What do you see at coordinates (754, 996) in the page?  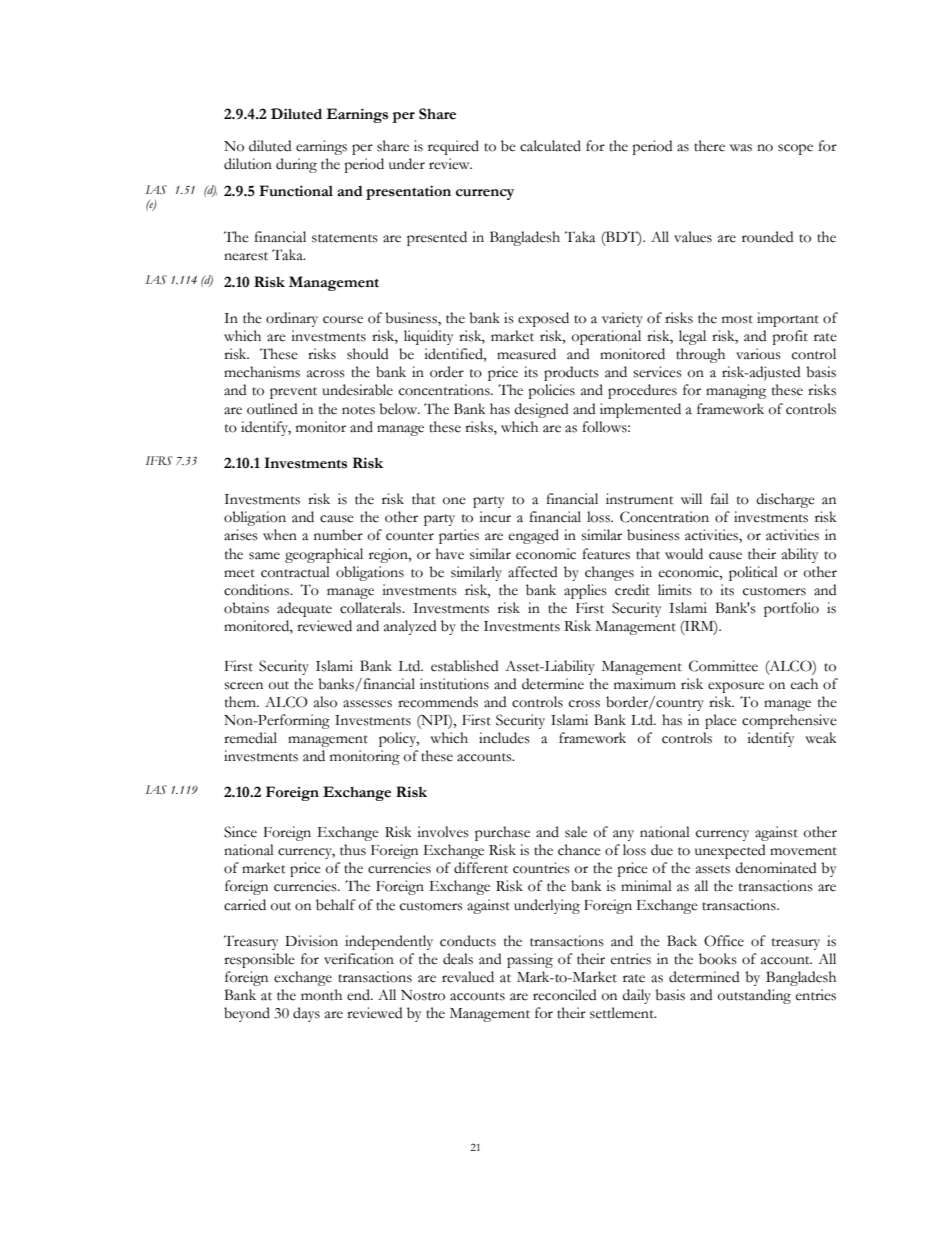 I see `outstanding` at bounding box center [754, 996].
